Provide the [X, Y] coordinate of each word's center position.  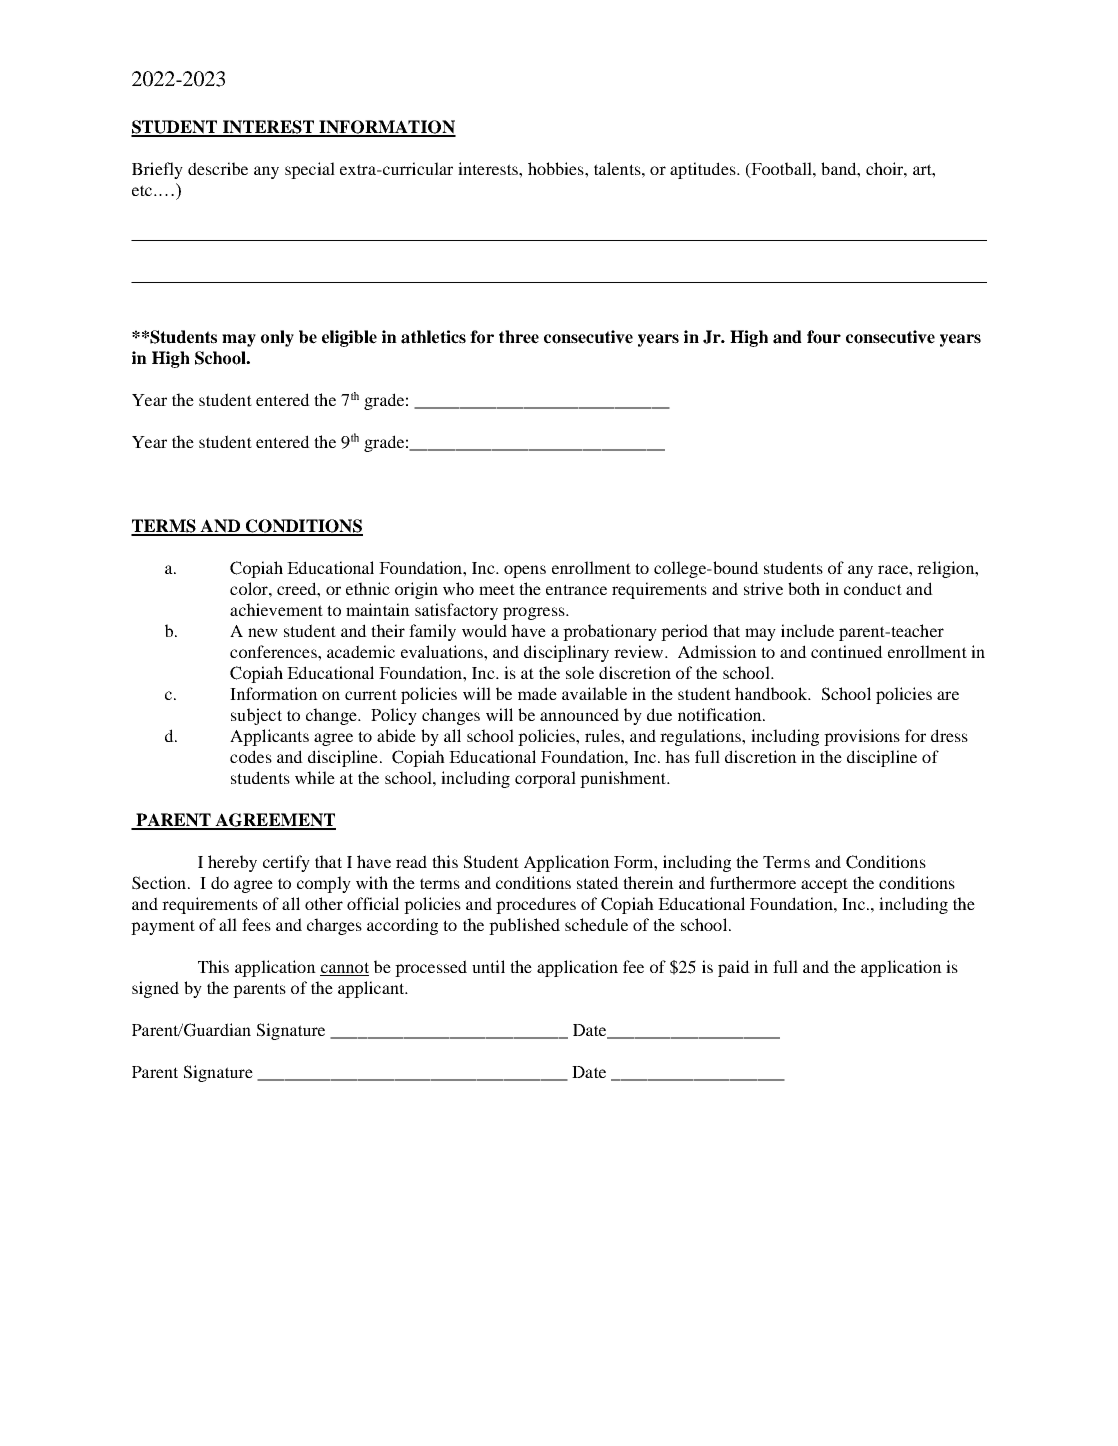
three [519, 337]
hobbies [557, 168]
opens [525, 571]
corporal [545, 779]
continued [847, 651]
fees [256, 924]
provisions [862, 737]
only [277, 338]
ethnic [368, 588]
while [315, 777]
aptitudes [704, 170]
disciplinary [566, 653]
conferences [274, 651]
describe [218, 168]
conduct [873, 588]
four [824, 337]
